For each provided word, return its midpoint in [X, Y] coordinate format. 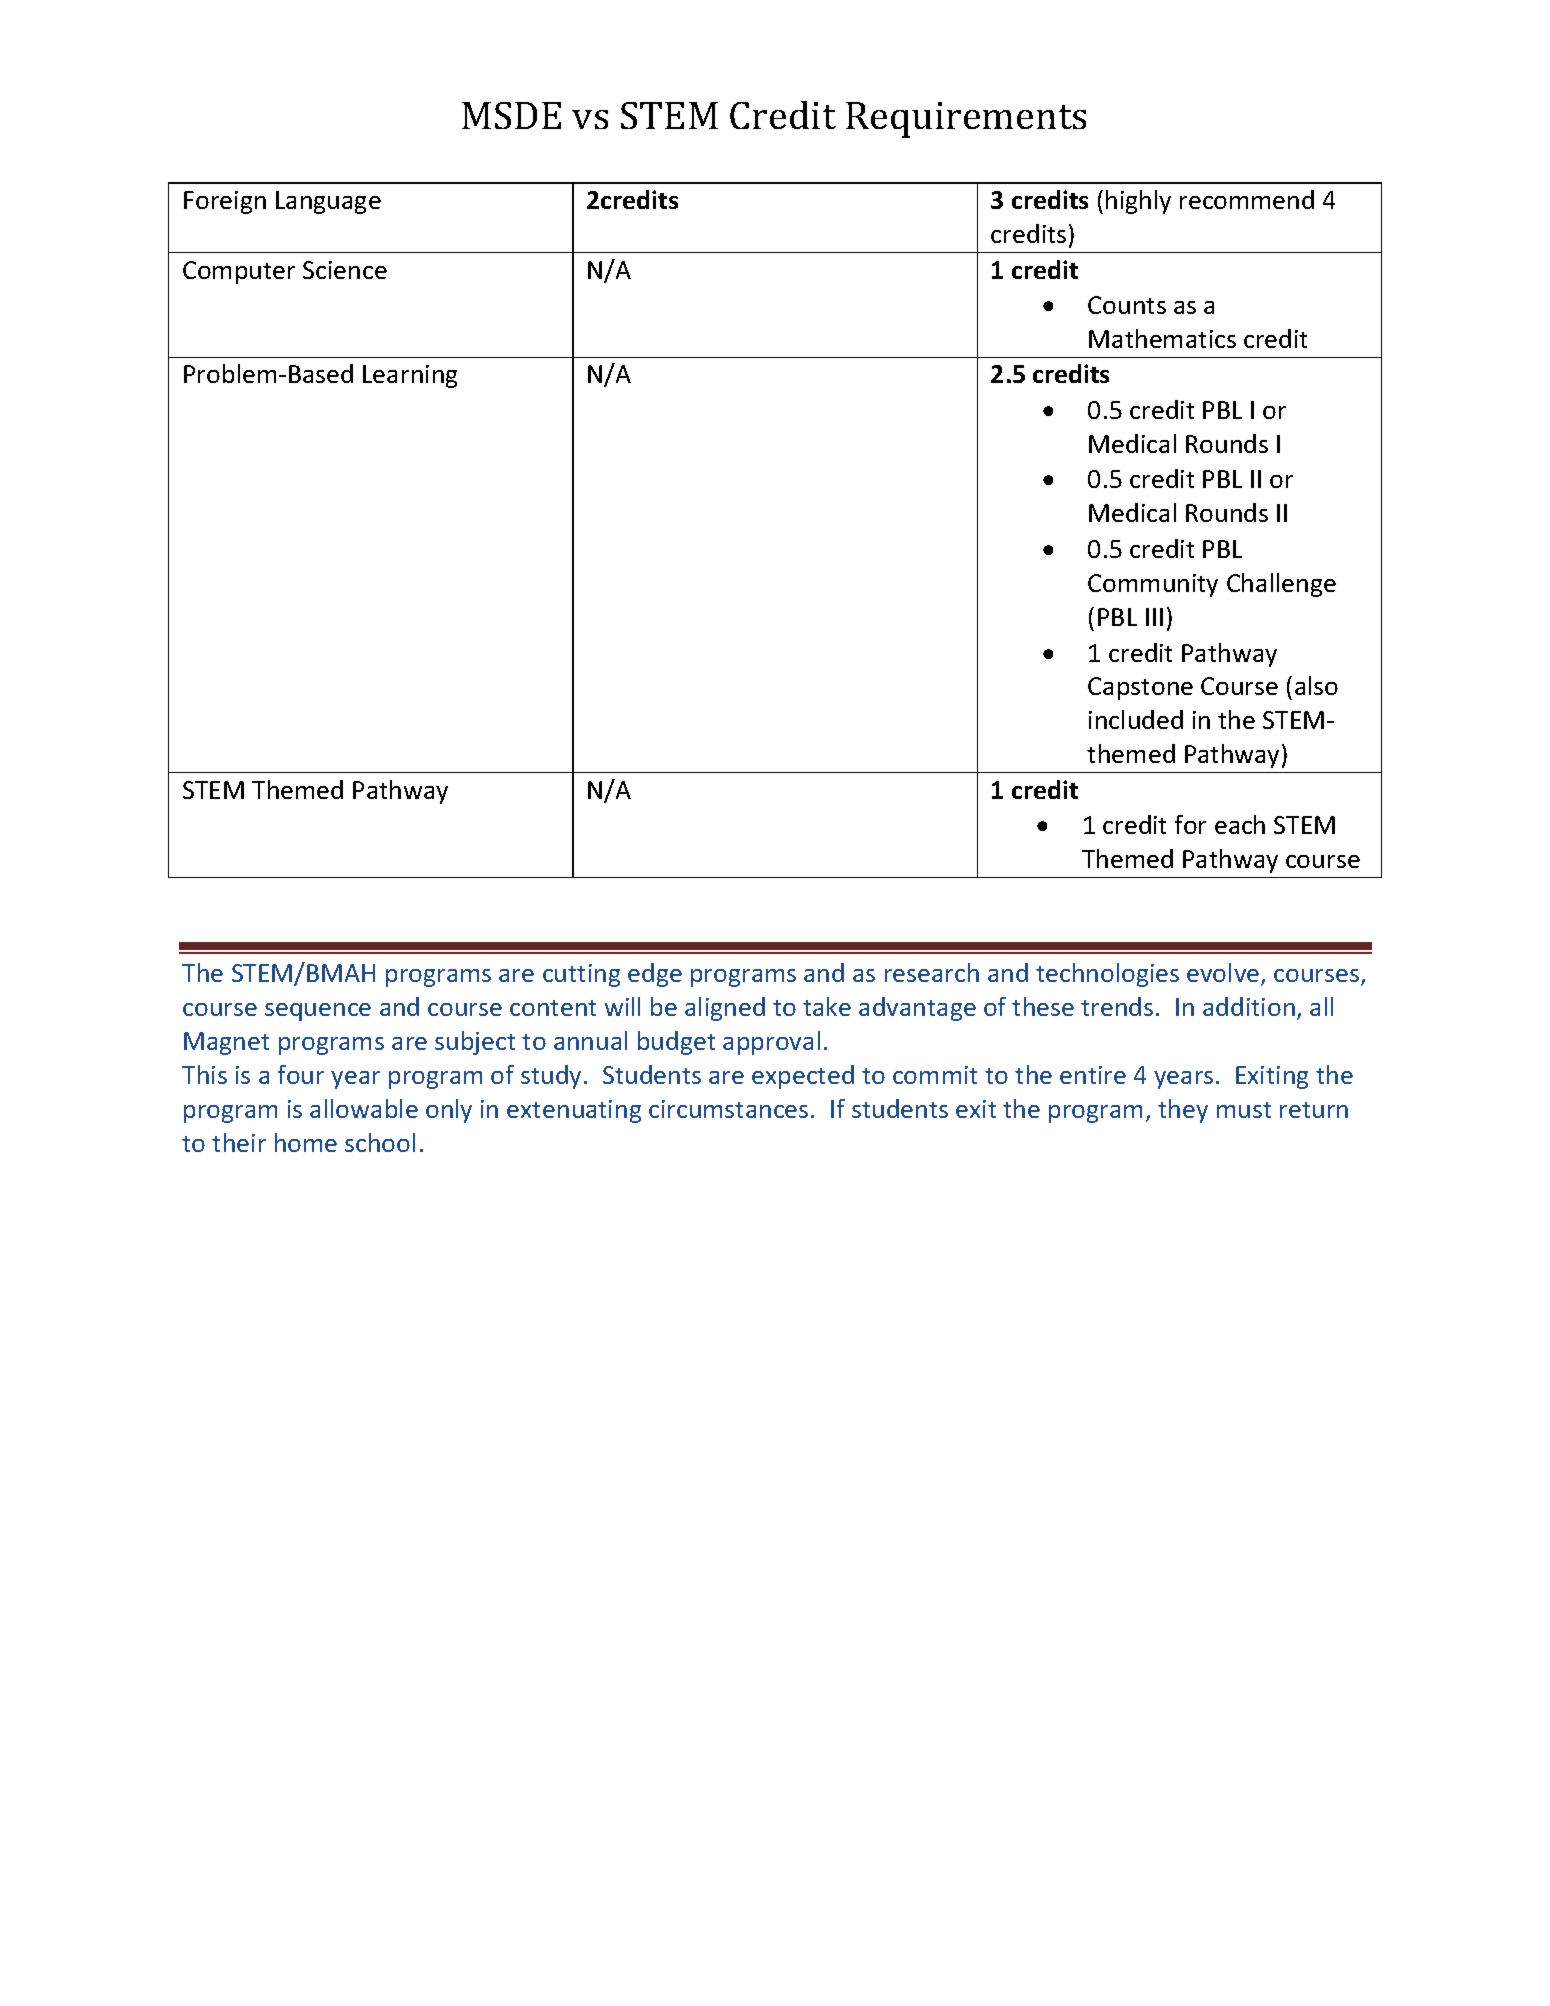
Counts [1127, 305]
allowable [364, 1108]
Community [1153, 585]
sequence [318, 1012]
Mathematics [1162, 338]
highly [1138, 202]
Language [328, 202]
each [1240, 824]
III [1154, 617]
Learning [410, 376]
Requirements [966, 120]
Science [345, 270]
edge [655, 975]
